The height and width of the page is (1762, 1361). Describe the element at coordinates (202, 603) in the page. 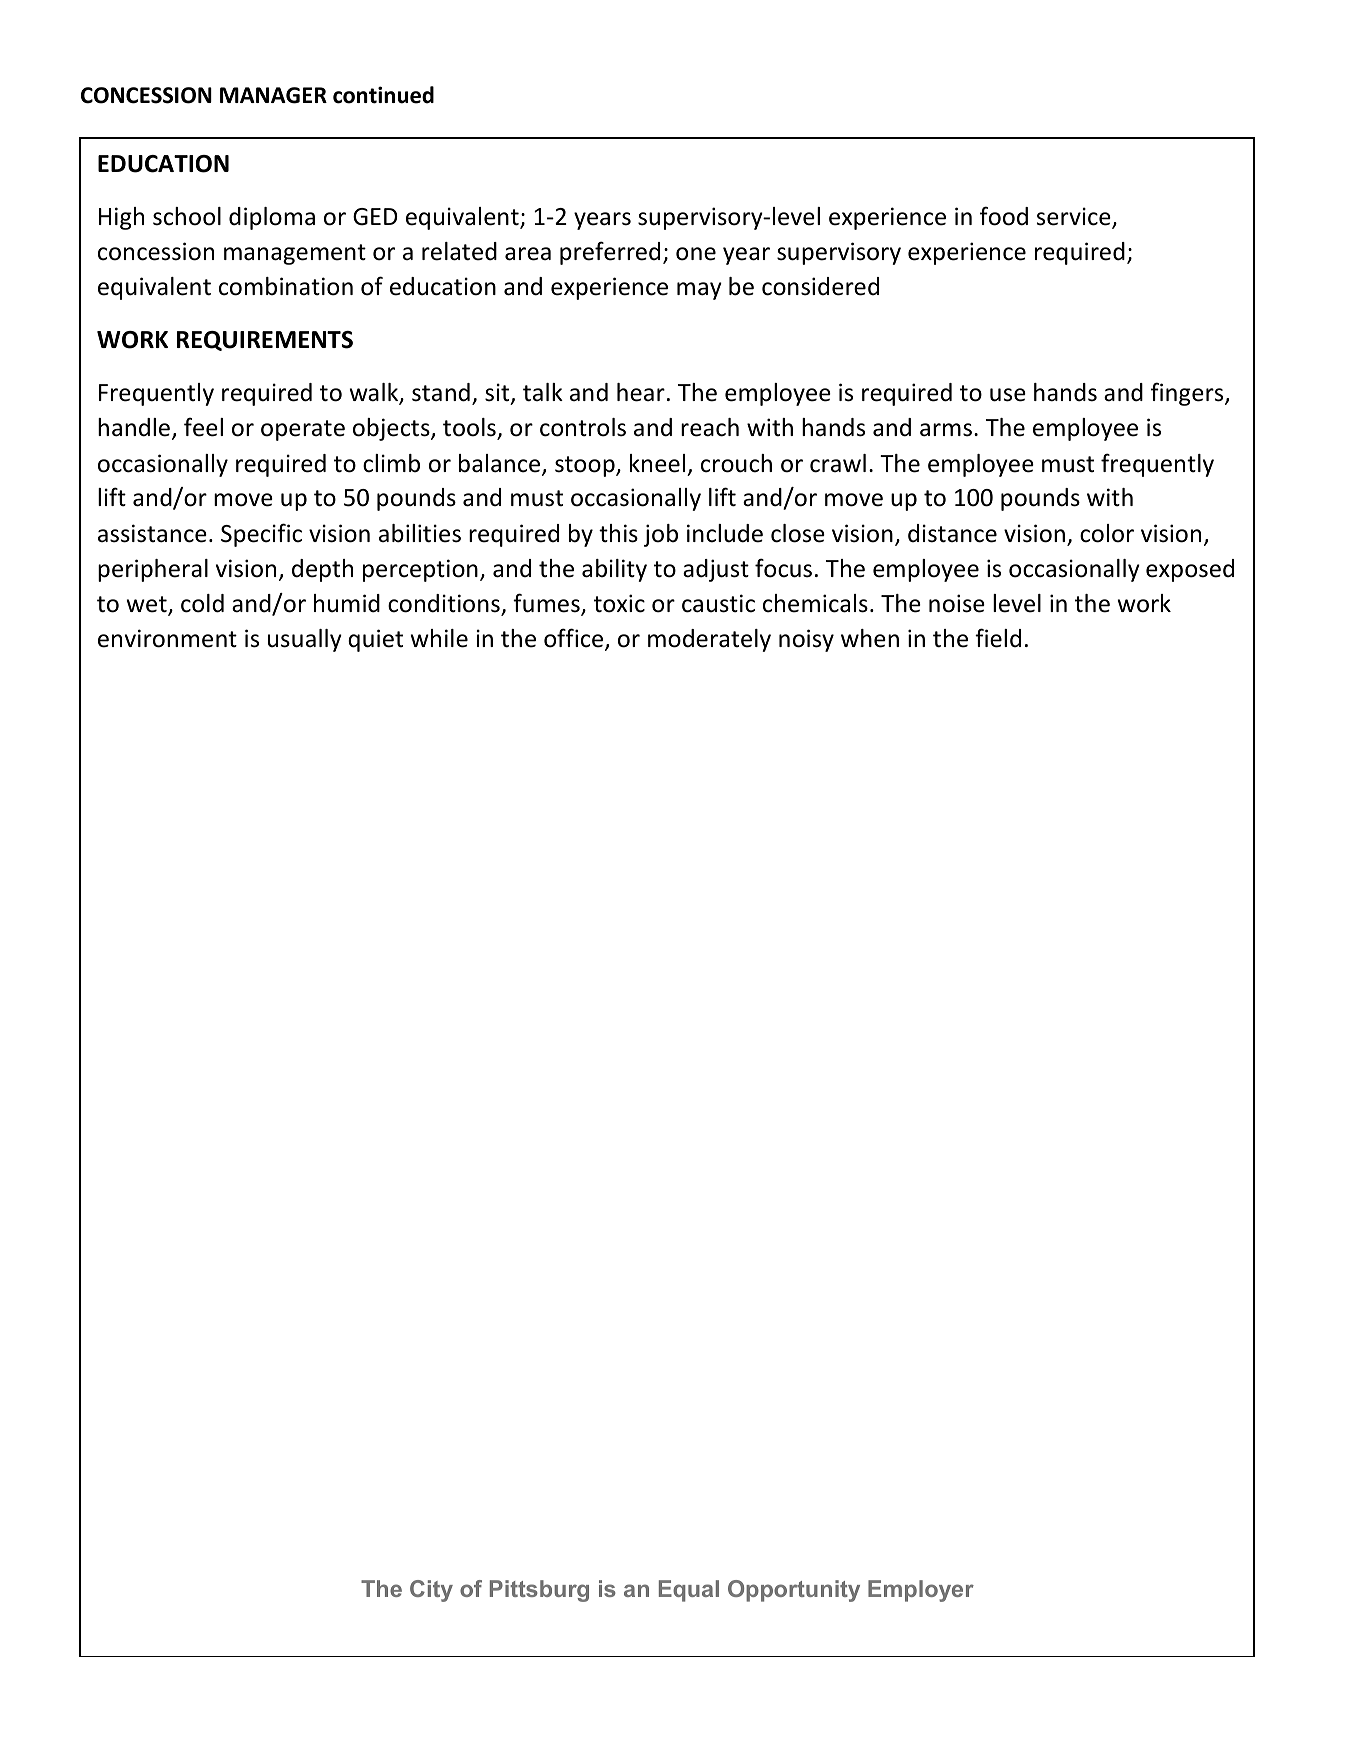

I see `cold` at that location.
